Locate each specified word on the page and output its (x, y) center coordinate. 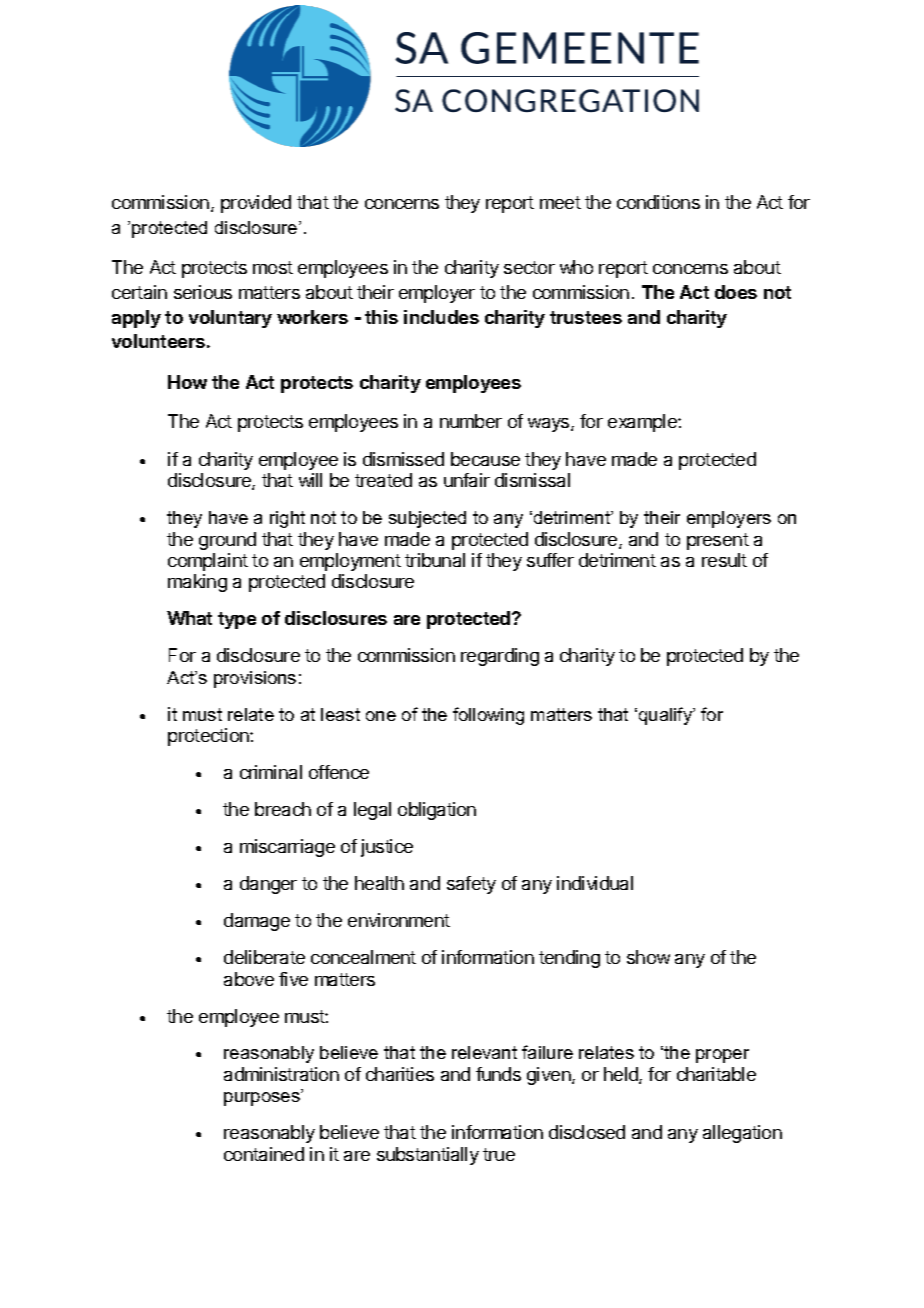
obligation (437, 811)
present (718, 541)
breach (283, 809)
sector (529, 267)
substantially (428, 1156)
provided (256, 204)
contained (264, 1154)
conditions (658, 202)
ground (227, 541)
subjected (427, 519)
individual (595, 883)
